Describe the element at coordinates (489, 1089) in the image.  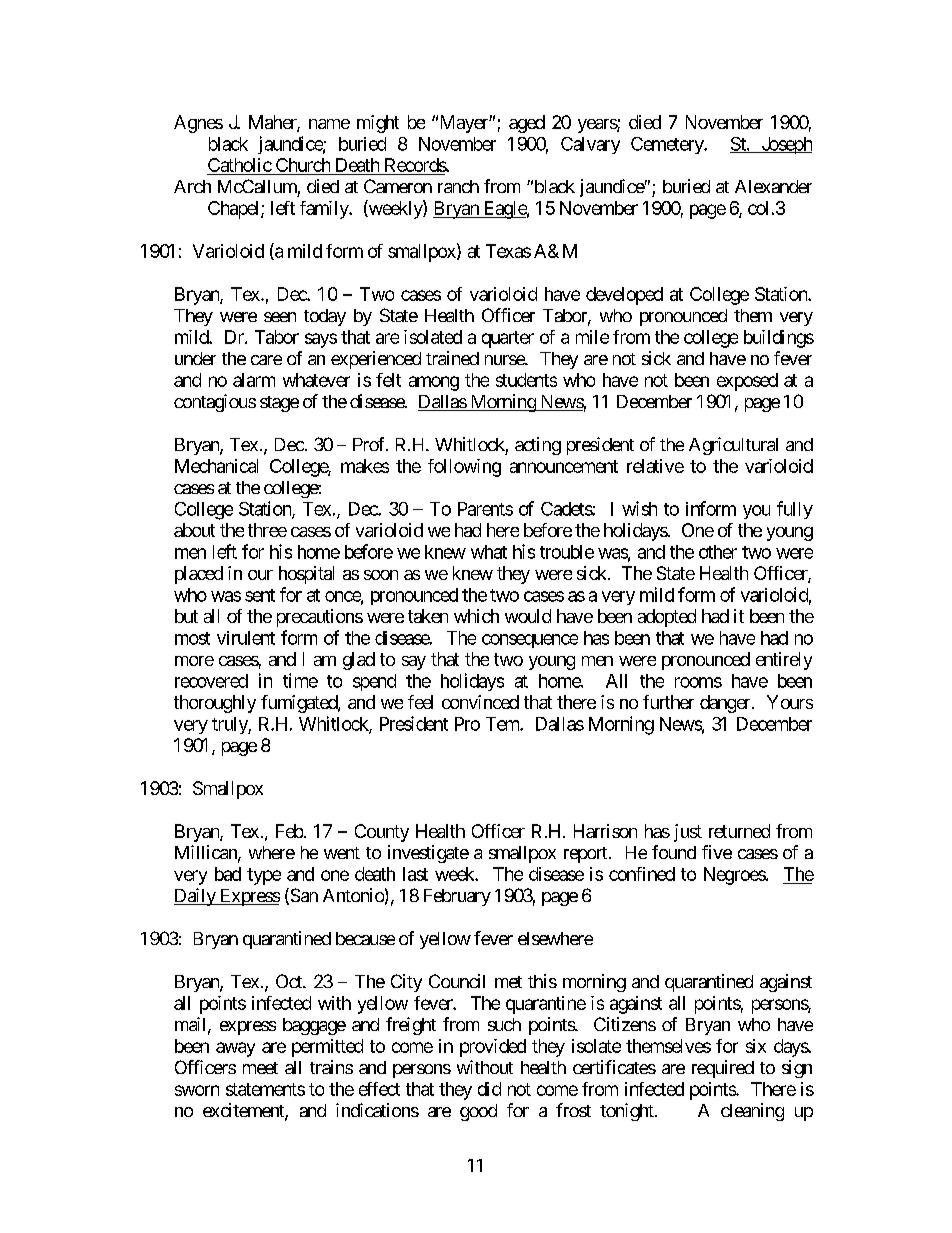
I see `did` at that location.
